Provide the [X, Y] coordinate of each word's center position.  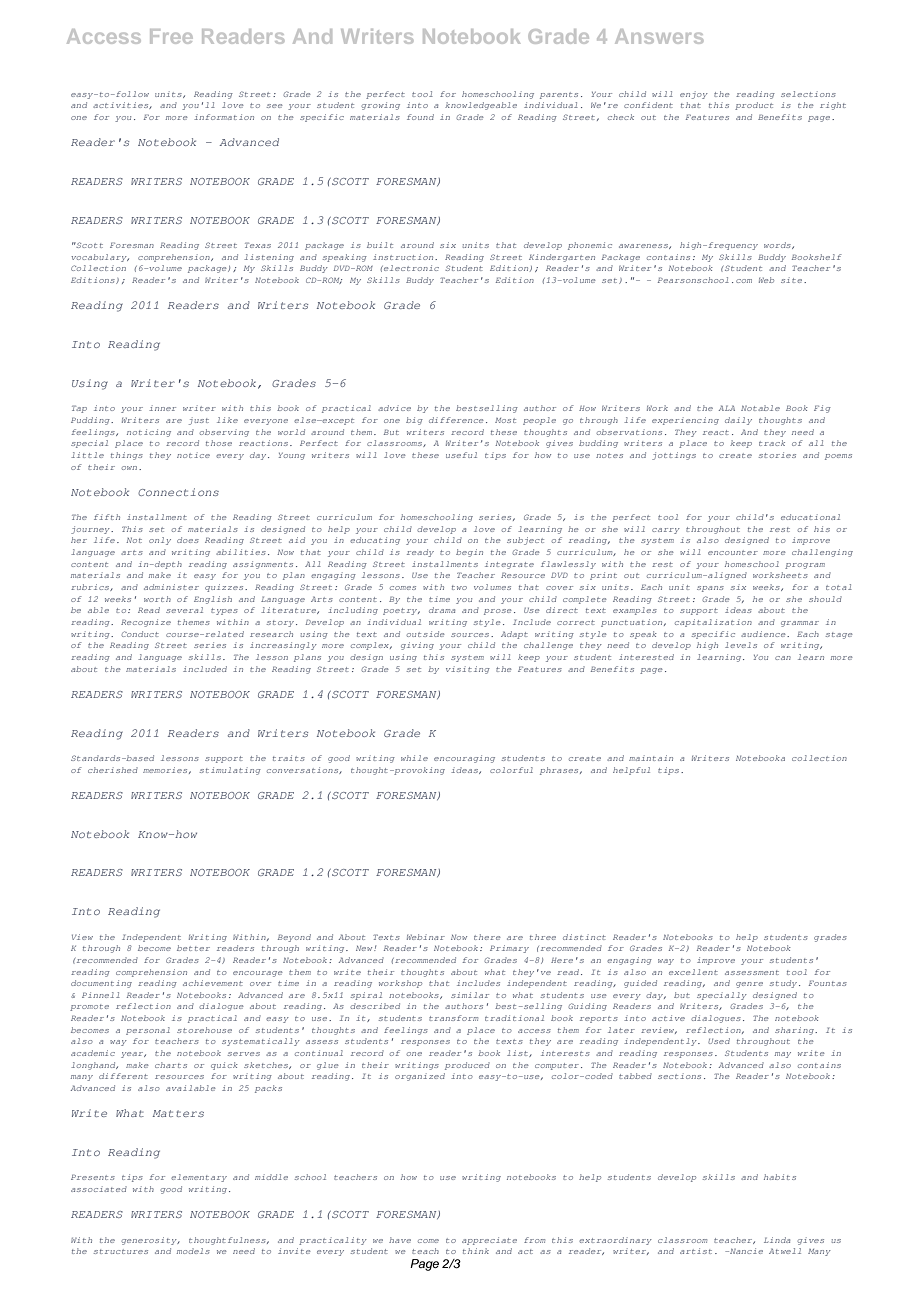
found [420, 117]
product [754, 106]
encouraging [464, 759]
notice [193, 455]
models [193, 1251]
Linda [777, 1240]
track [772, 443]
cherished [113, 770]
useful [461, 455]
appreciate [489, 1241]
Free [171, 36]
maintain [651, 758]
